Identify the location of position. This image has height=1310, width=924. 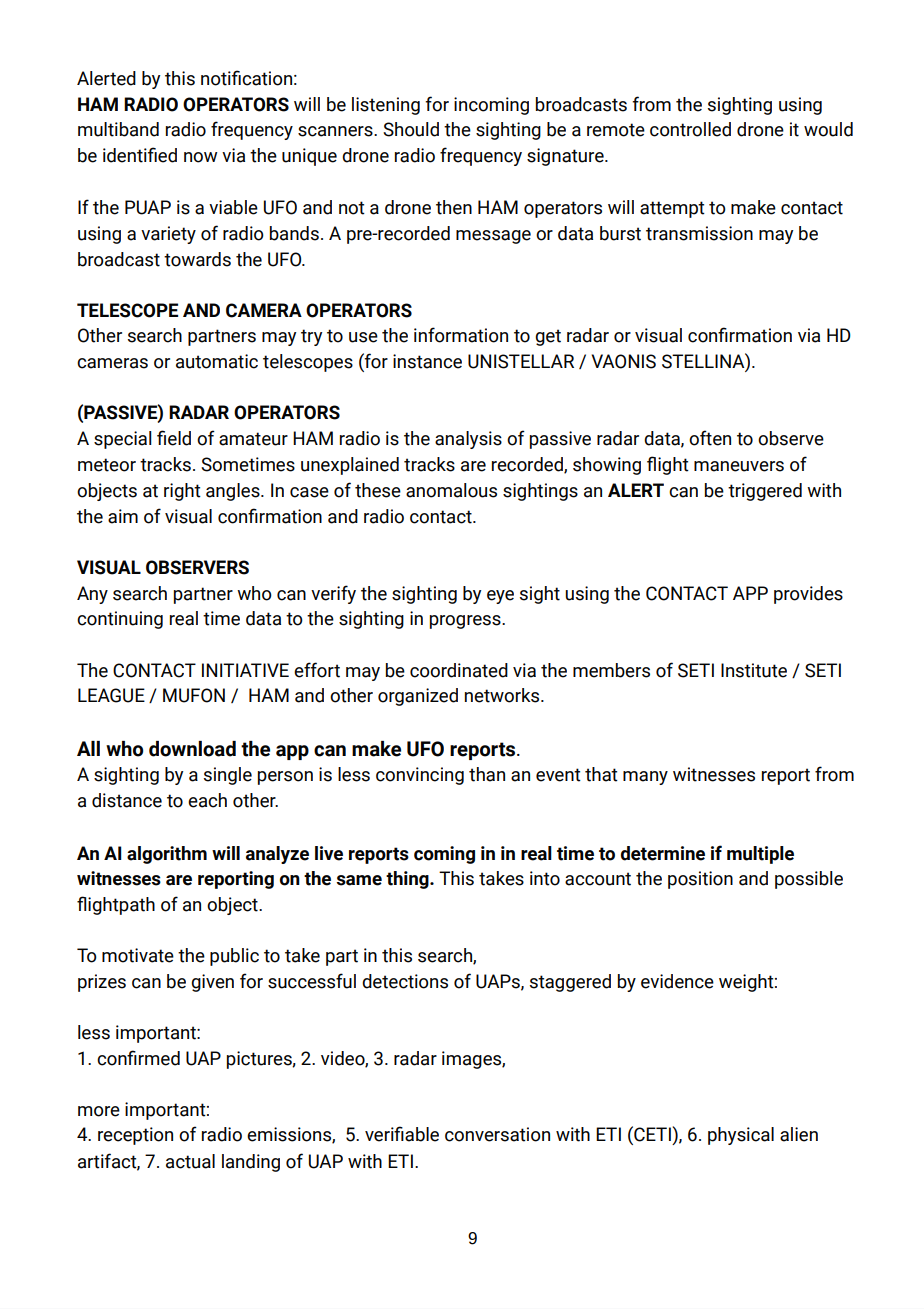
(700, 880).
